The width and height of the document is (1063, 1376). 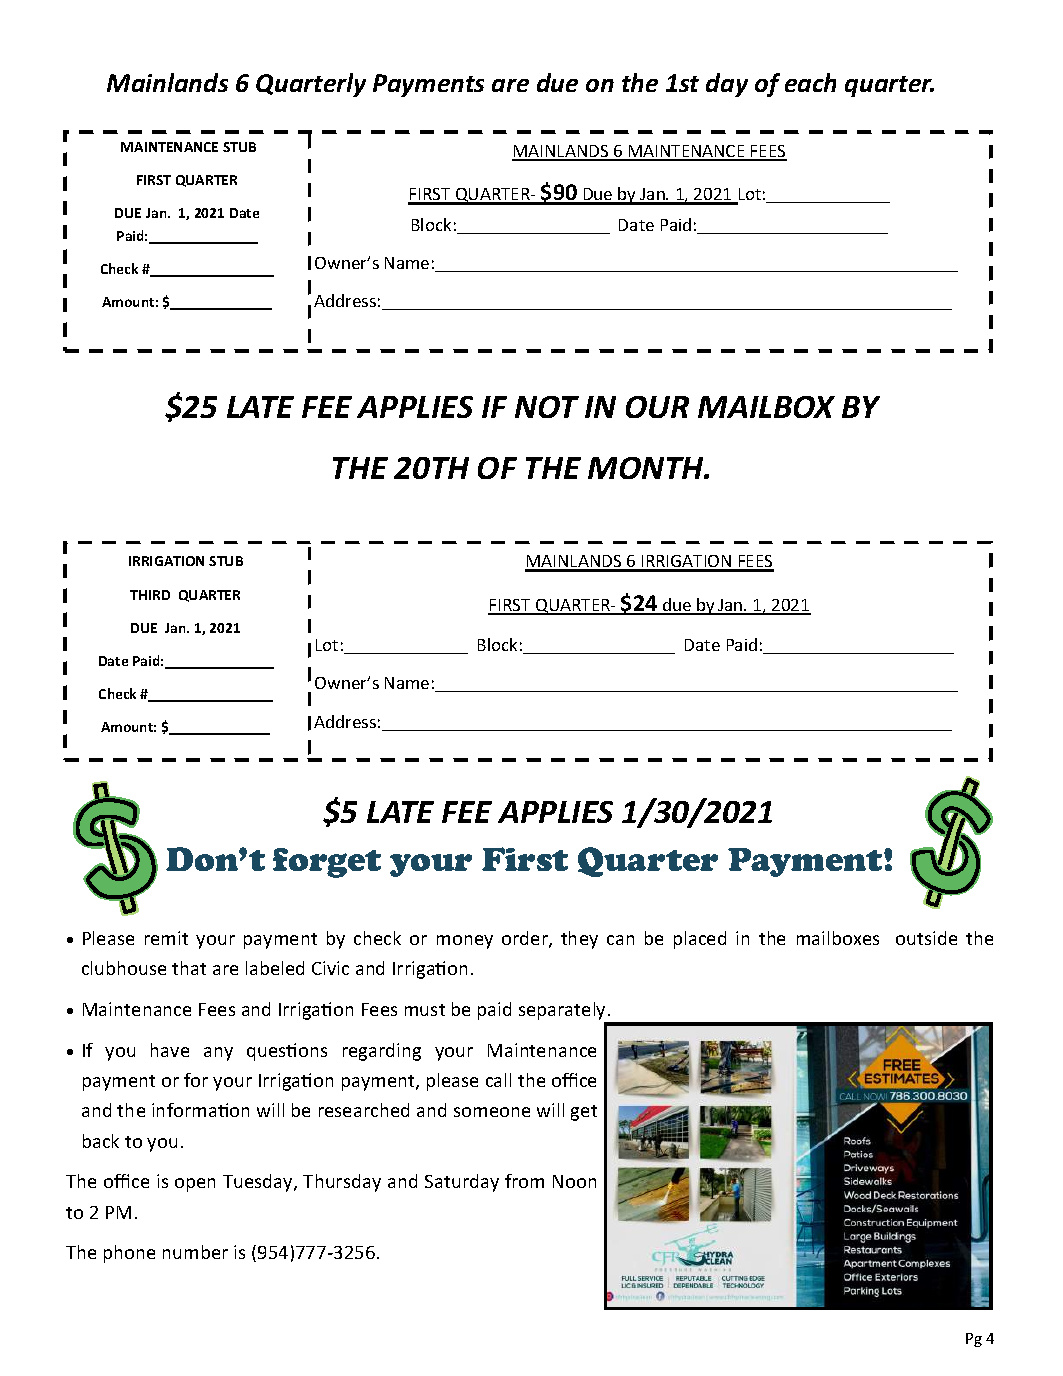 I want to click on forget, so click(x=327, y=863).
